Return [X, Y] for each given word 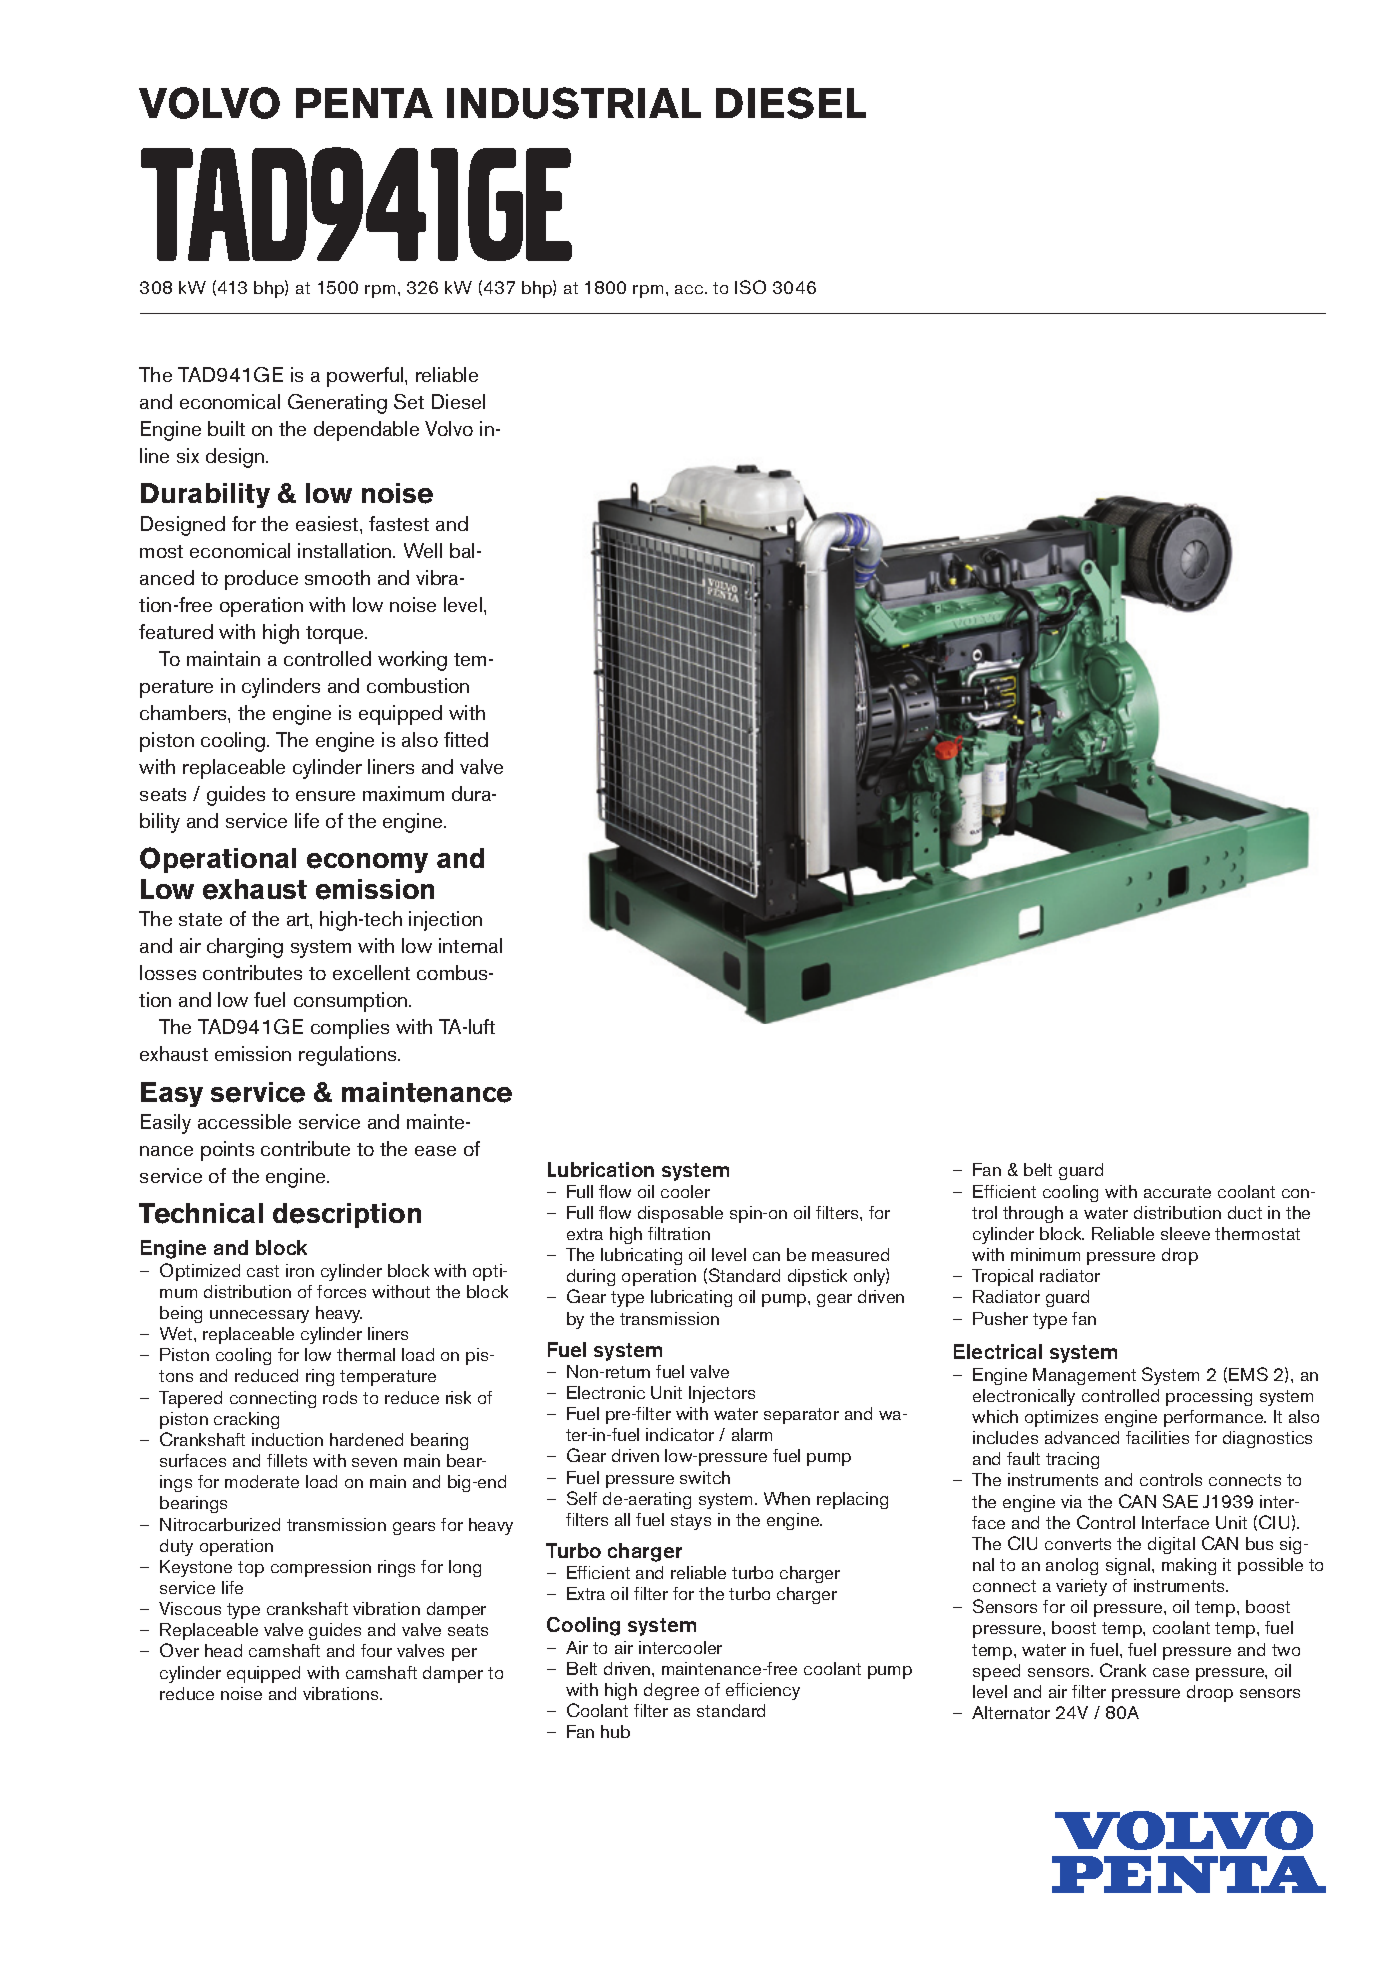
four [376, 1650]
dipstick [817, 1277]
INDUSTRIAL [574, 103]
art [299, 919]
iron [300, 1270]
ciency [775, 1691]
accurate [1177, 1192]
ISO [750, 287]
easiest [328, 523]
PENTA [364, 103]
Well [423, 550]
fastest [399, 523]
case [1171, 1672]
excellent [371, 972]
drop [1180, 1256]
